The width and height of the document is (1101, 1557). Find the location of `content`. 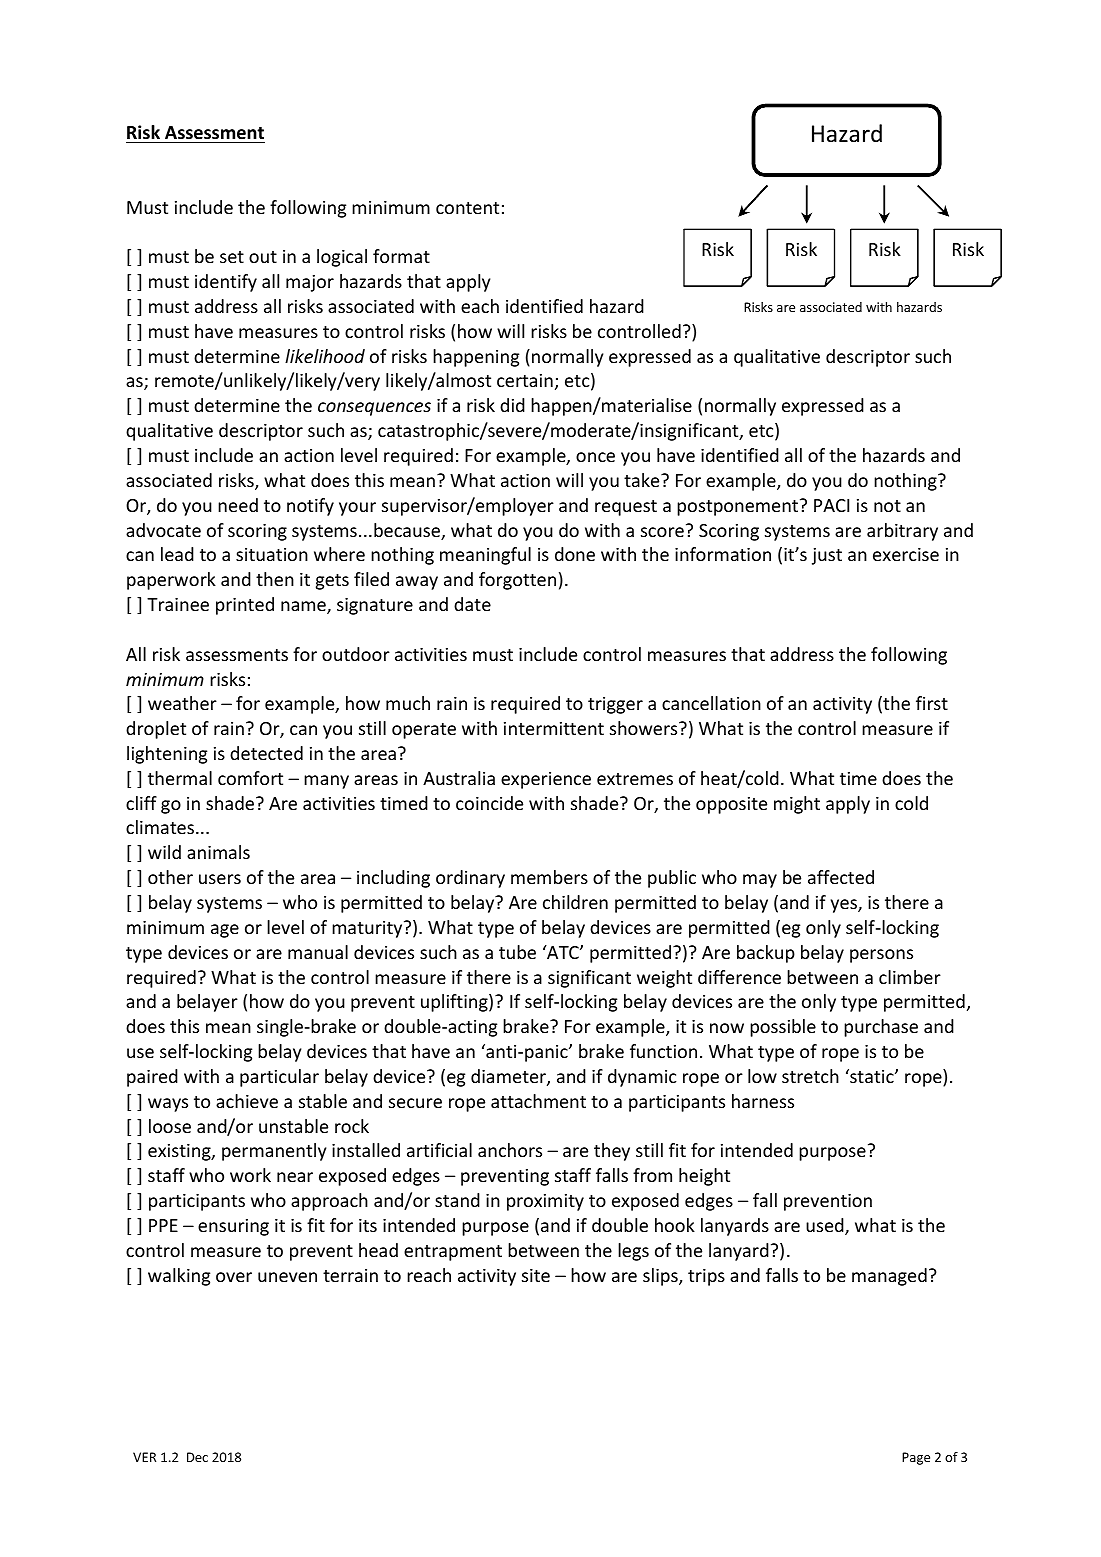

content is located at coordinates (467, 208).
